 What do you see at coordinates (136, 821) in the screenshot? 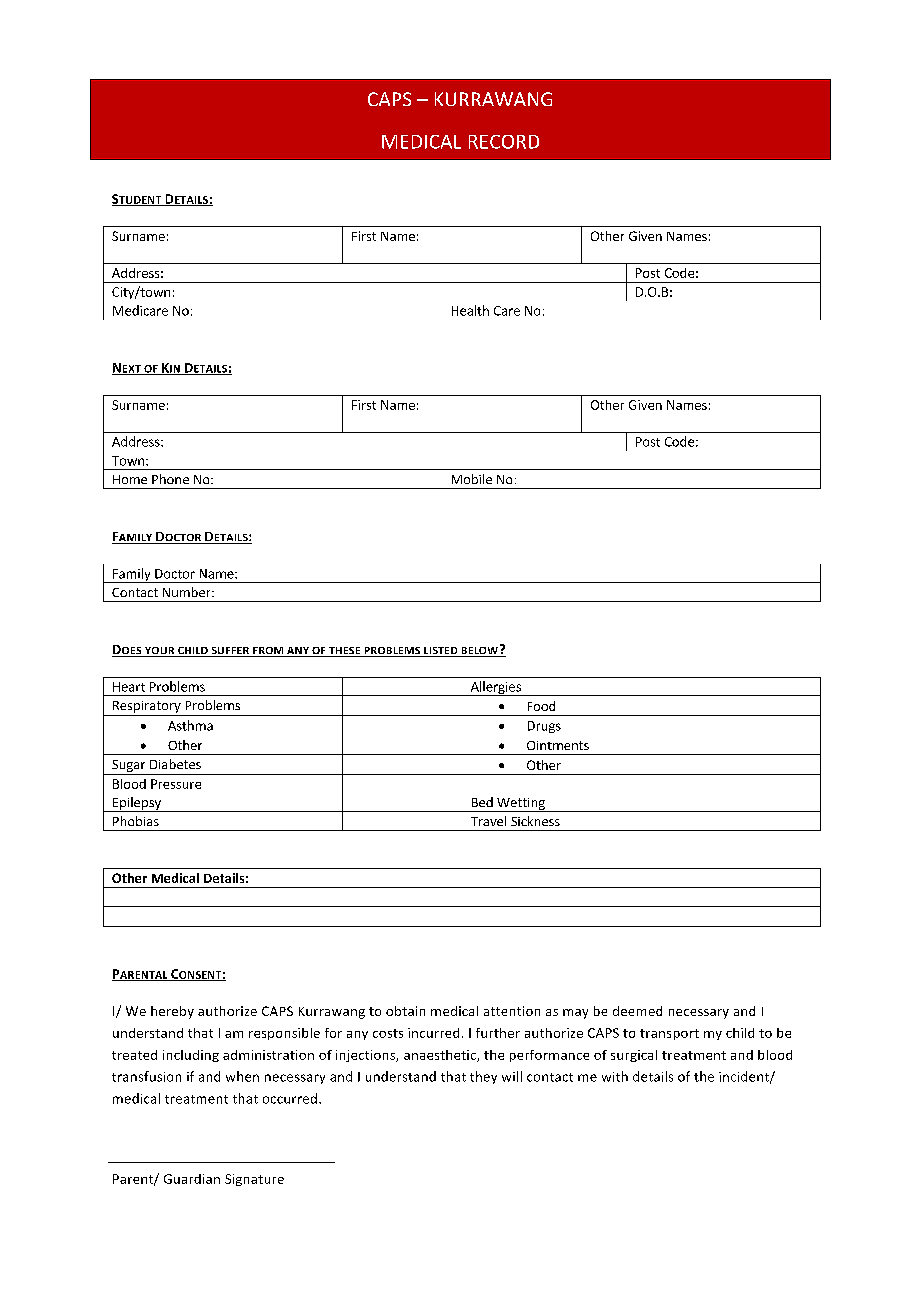
I see `Phobias` at bounding box center [136, 821].
